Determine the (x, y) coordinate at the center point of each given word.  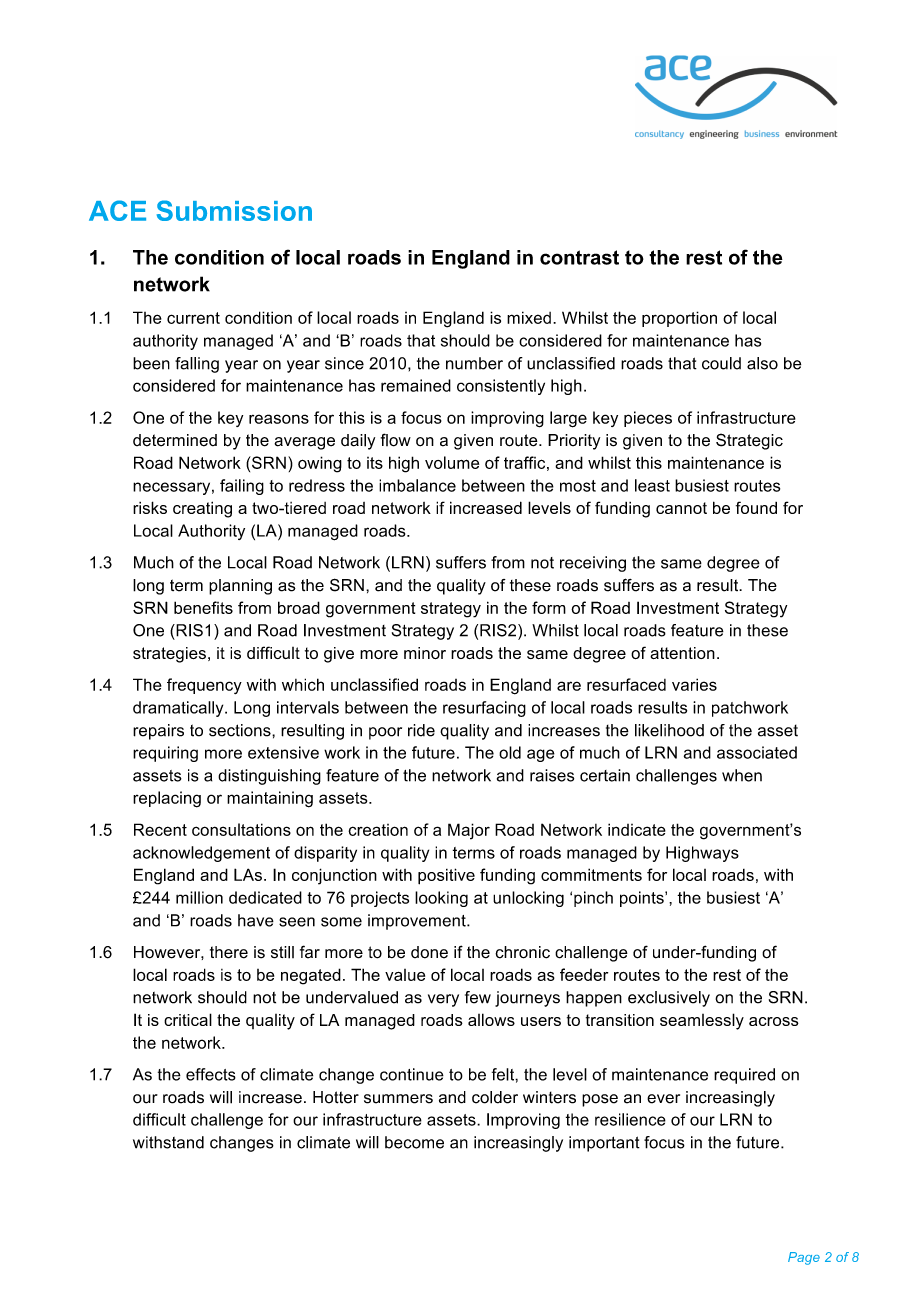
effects (211, 1074)
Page (804, 1258)
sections (241, 730)
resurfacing (484, 709)
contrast (579, 257)
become (414, 1142)
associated (757, 752)
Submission (234, 210)
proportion (679, 319)
